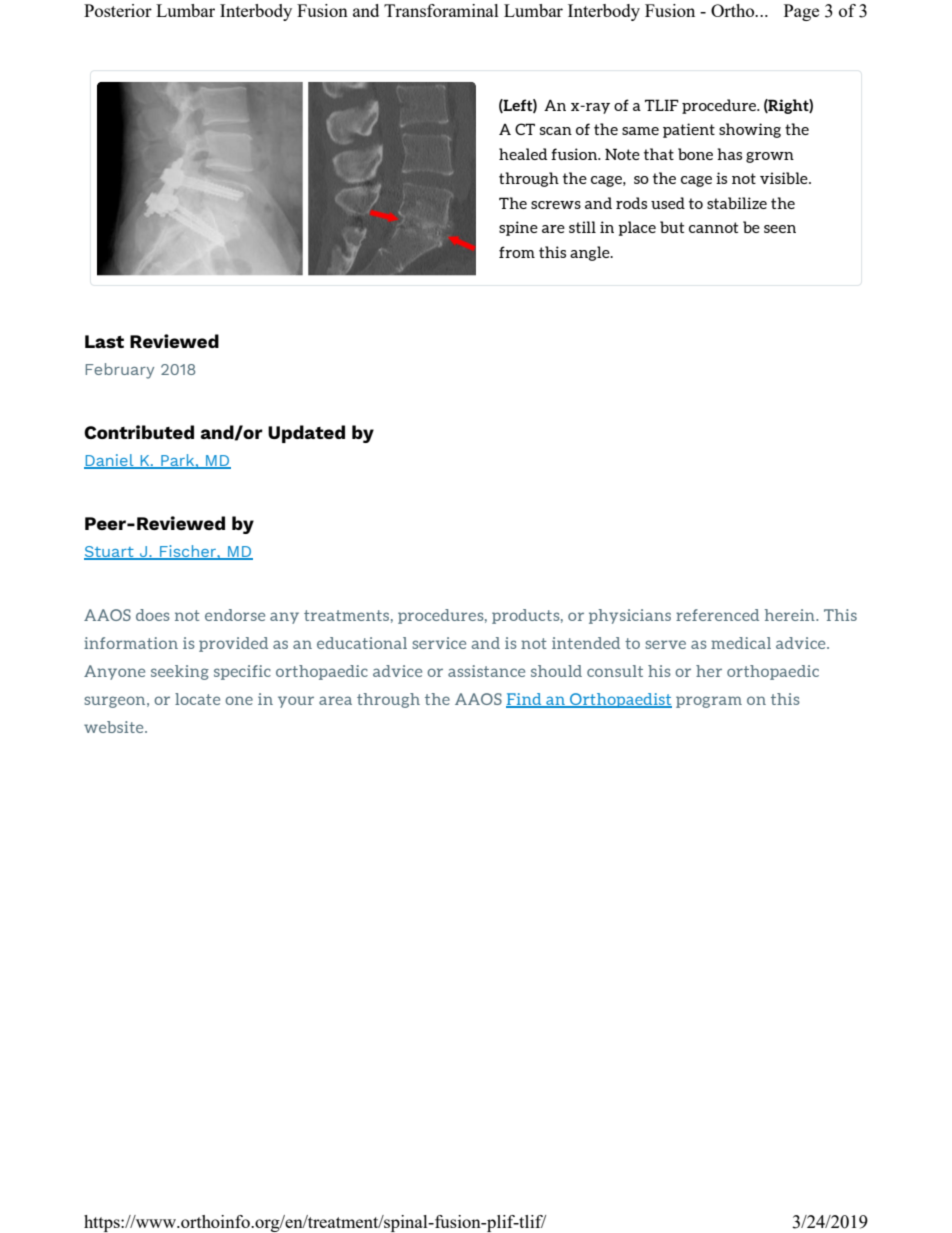 This screenshot has height=1233, width=952. I want to click on stabilize, so click(737, 203).
